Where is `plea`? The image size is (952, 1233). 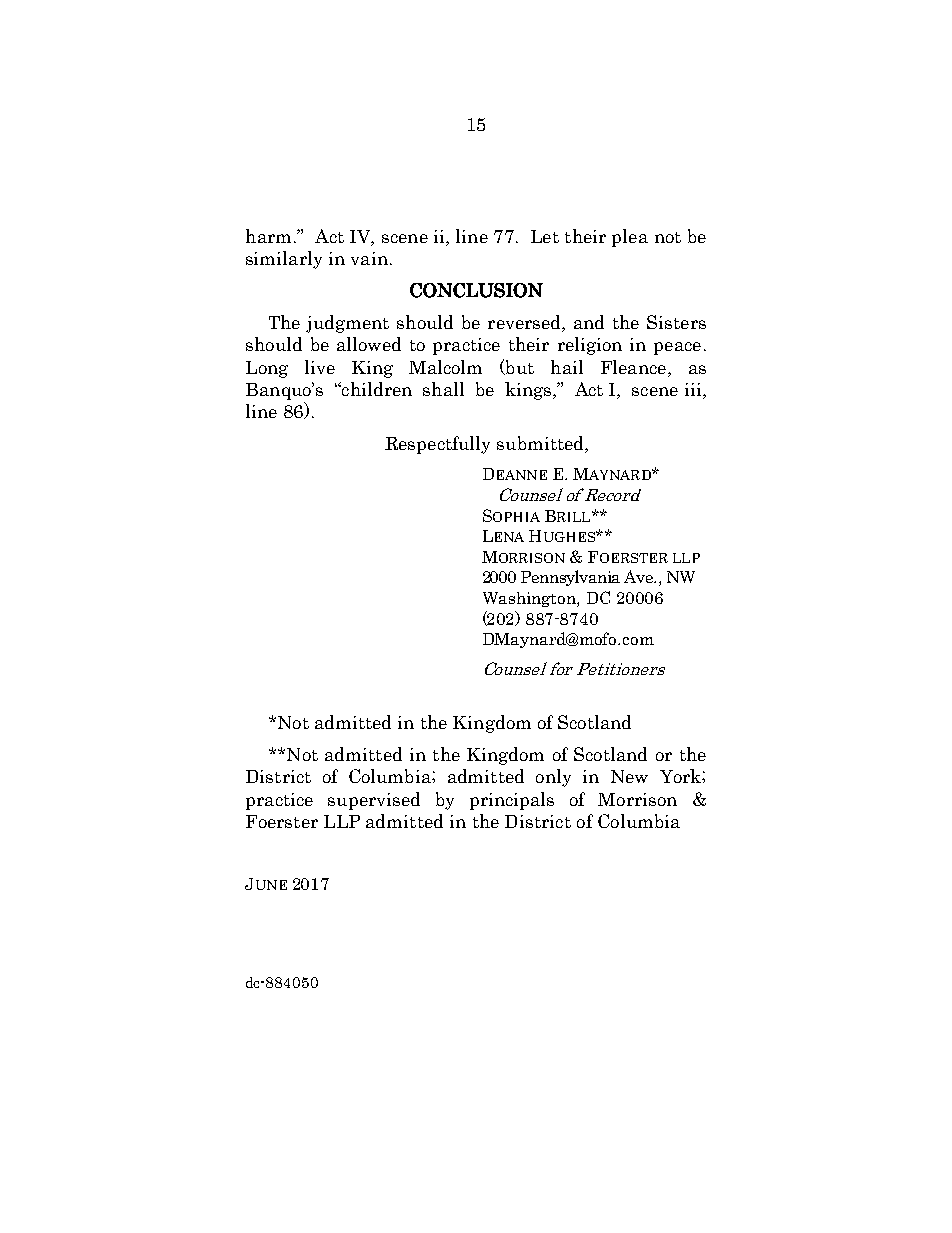
plea is located at coordinates (630, 238).
